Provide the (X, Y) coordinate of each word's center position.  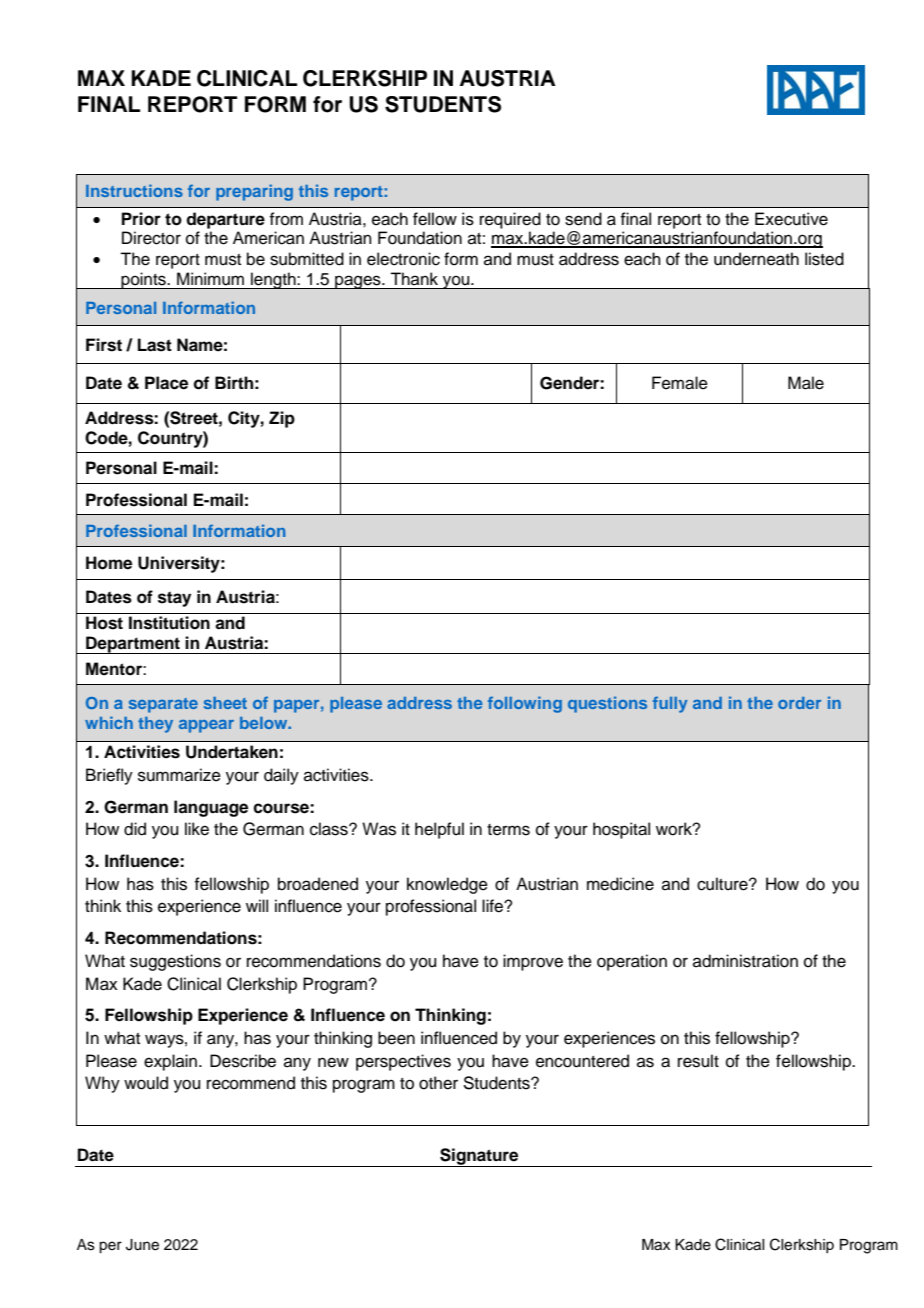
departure (225, 220)
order (799, 703)
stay (174, 599)
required (510, 220)
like (197, 829)
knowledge (447, 885)
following (525, 704)
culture (723, 884)
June (142, 1245)
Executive (791, 219)
